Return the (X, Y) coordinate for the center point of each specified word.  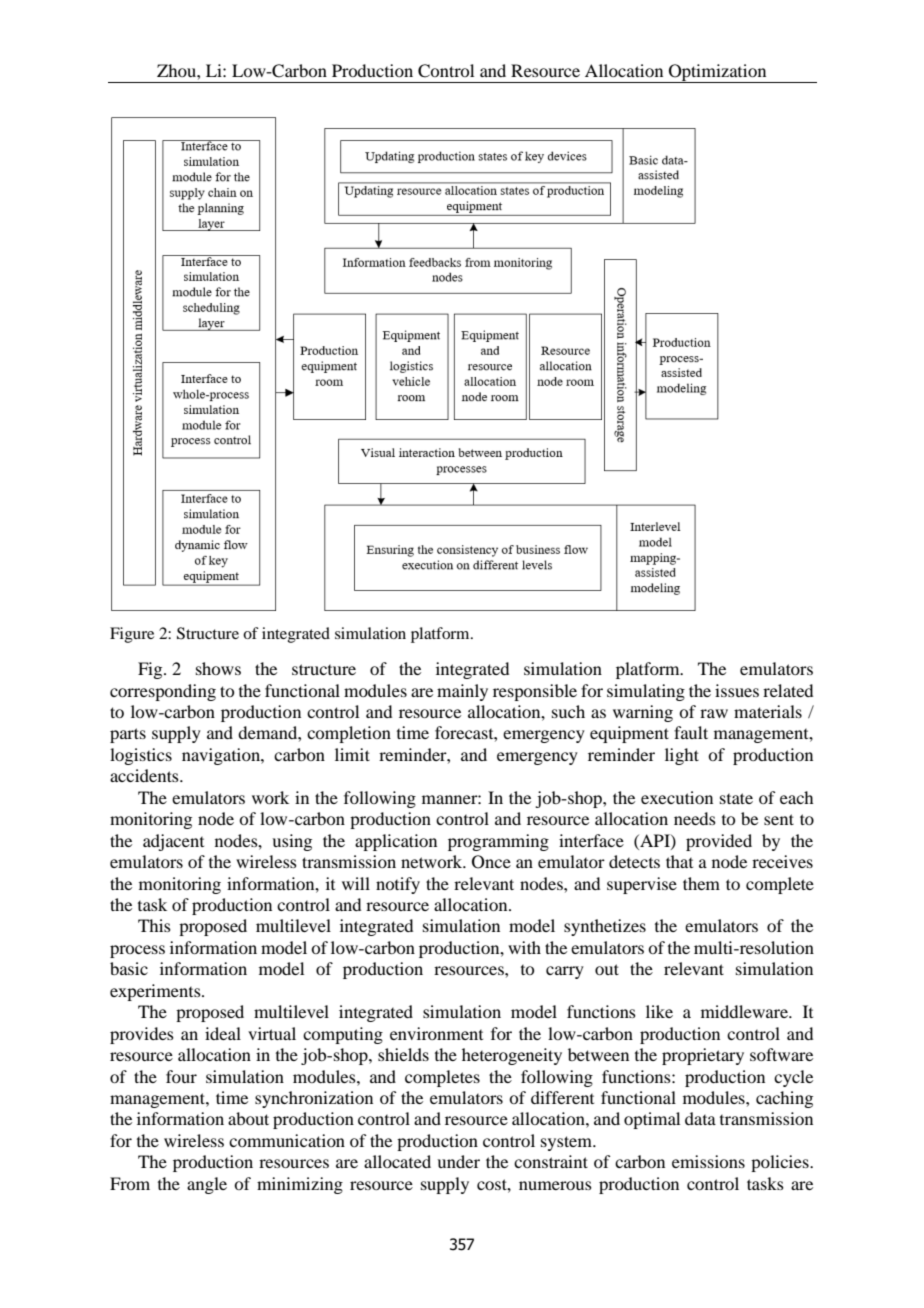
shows (218, 668)
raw (714, 713)
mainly (462, 692)
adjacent (173, 842)
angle (207, 1185)
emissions (708, 1161)
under (458, 1161)
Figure (132, 635)
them (701, 883)
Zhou (177, 70)
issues (737, 690)
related (788, 690)
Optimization (718, 73)
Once (491, 862)
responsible (535, 692)
